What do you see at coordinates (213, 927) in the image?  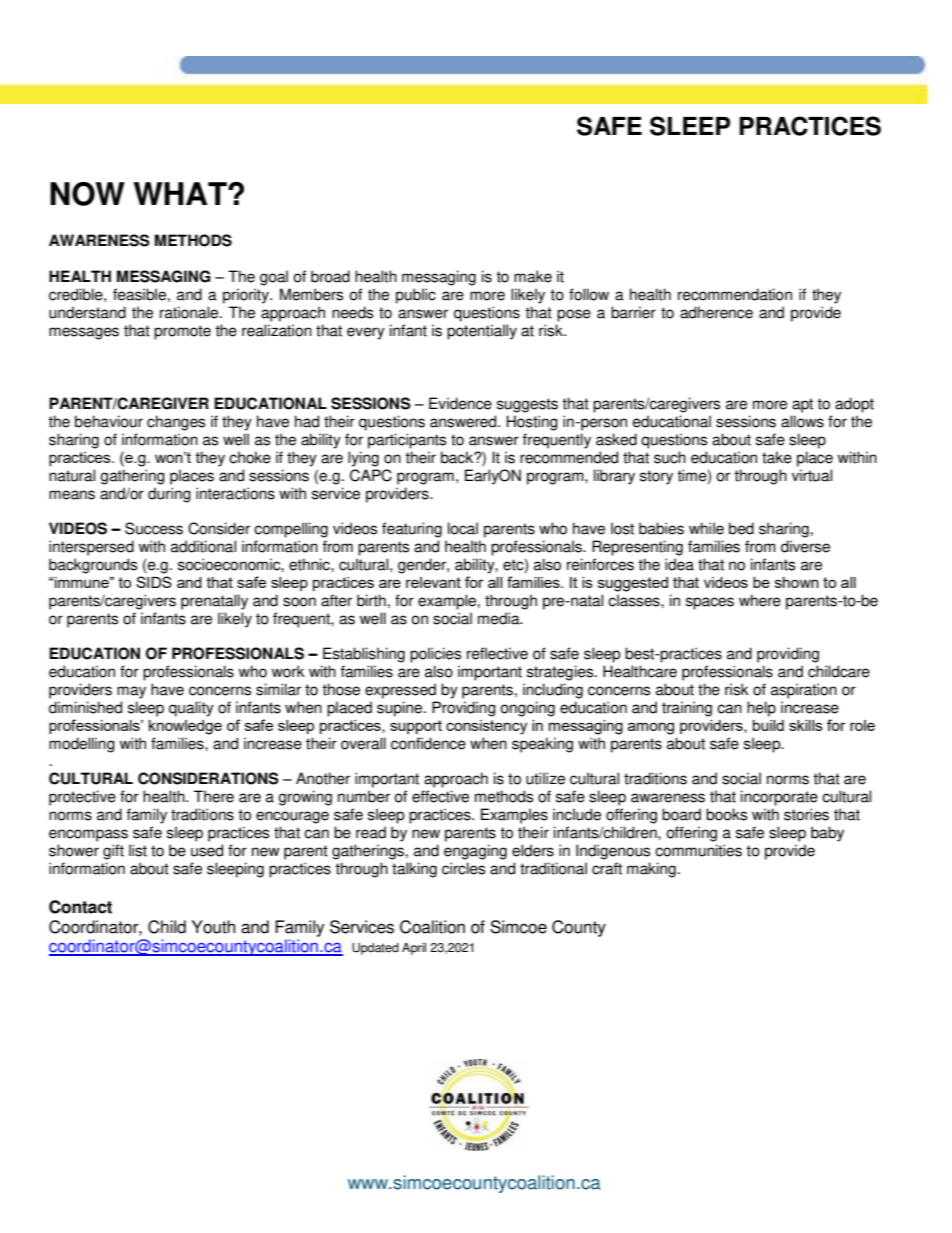 I see `Youth` at bounding box center [213, 927].
